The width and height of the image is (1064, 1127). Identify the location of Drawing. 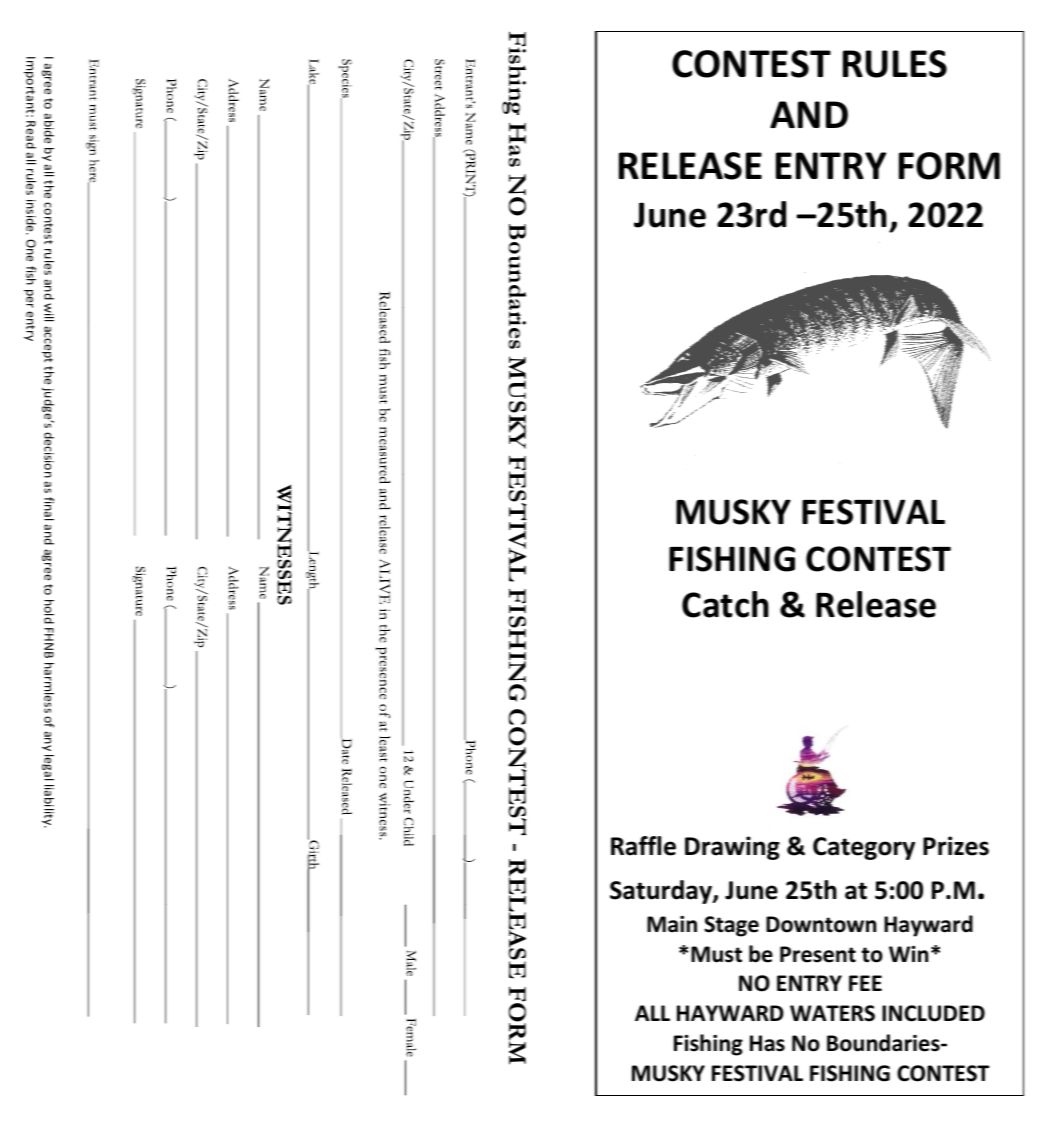
(732, 848).
